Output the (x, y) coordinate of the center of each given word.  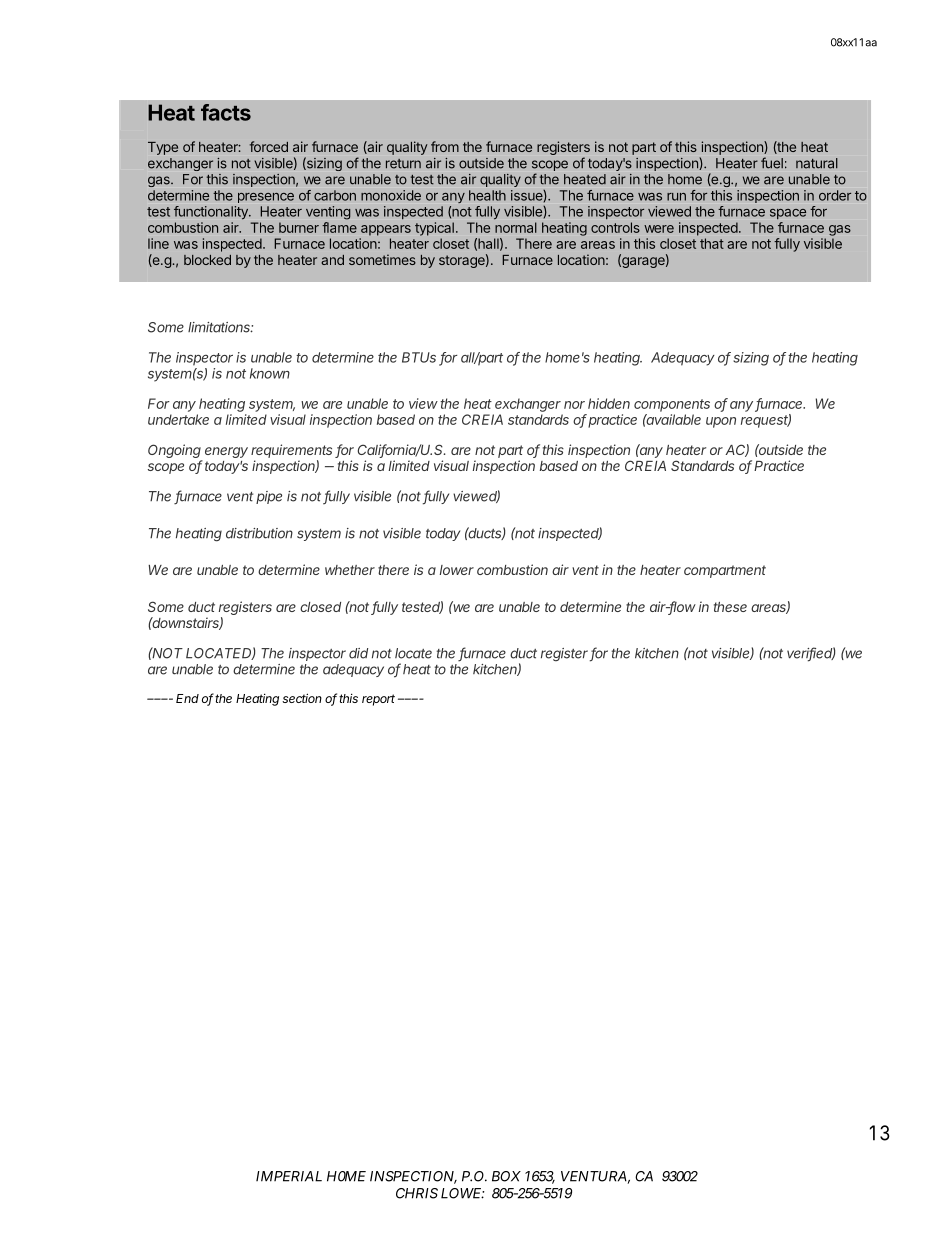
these (730, 607)
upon (721, 422)
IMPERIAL (289, 1176)
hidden (609, 403)
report (378, 700)
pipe (269, 497)
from (445, 146)
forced (269, 146)
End (187, 698)
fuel (772, 163)
